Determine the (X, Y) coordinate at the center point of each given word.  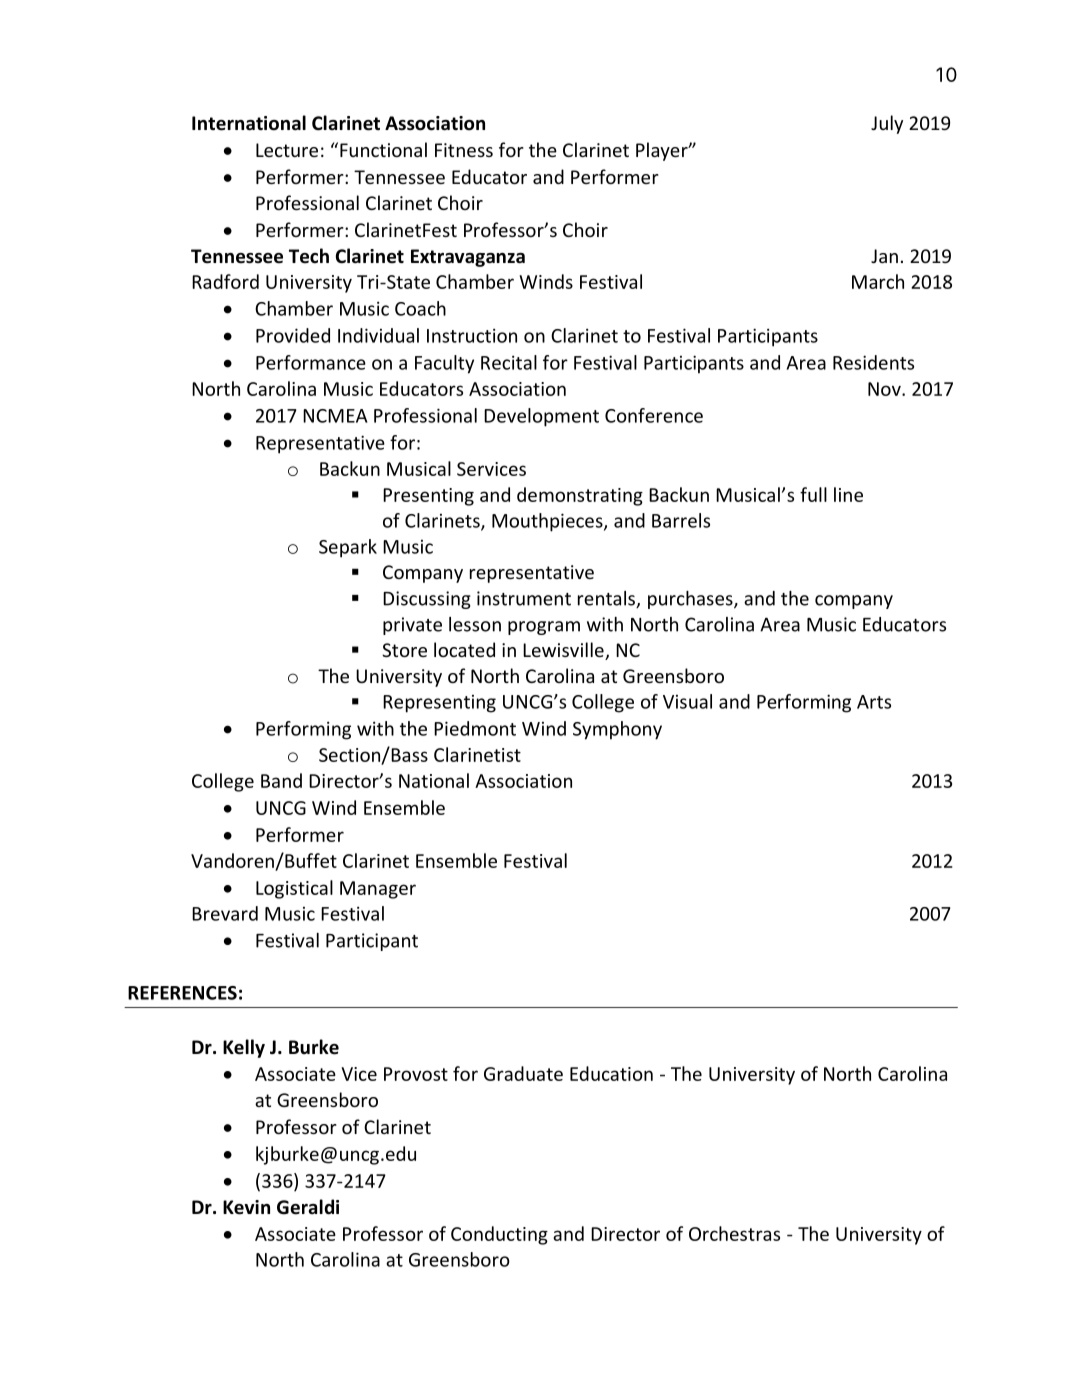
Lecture (287, 150)
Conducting (499, 1235)
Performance (311, 362)
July (887, 124)
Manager (378, 890)
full (813, 494)
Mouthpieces (548, 522)
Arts (874, 702)
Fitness (464, 150)
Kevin (246, 1207)
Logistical (294, 889)
